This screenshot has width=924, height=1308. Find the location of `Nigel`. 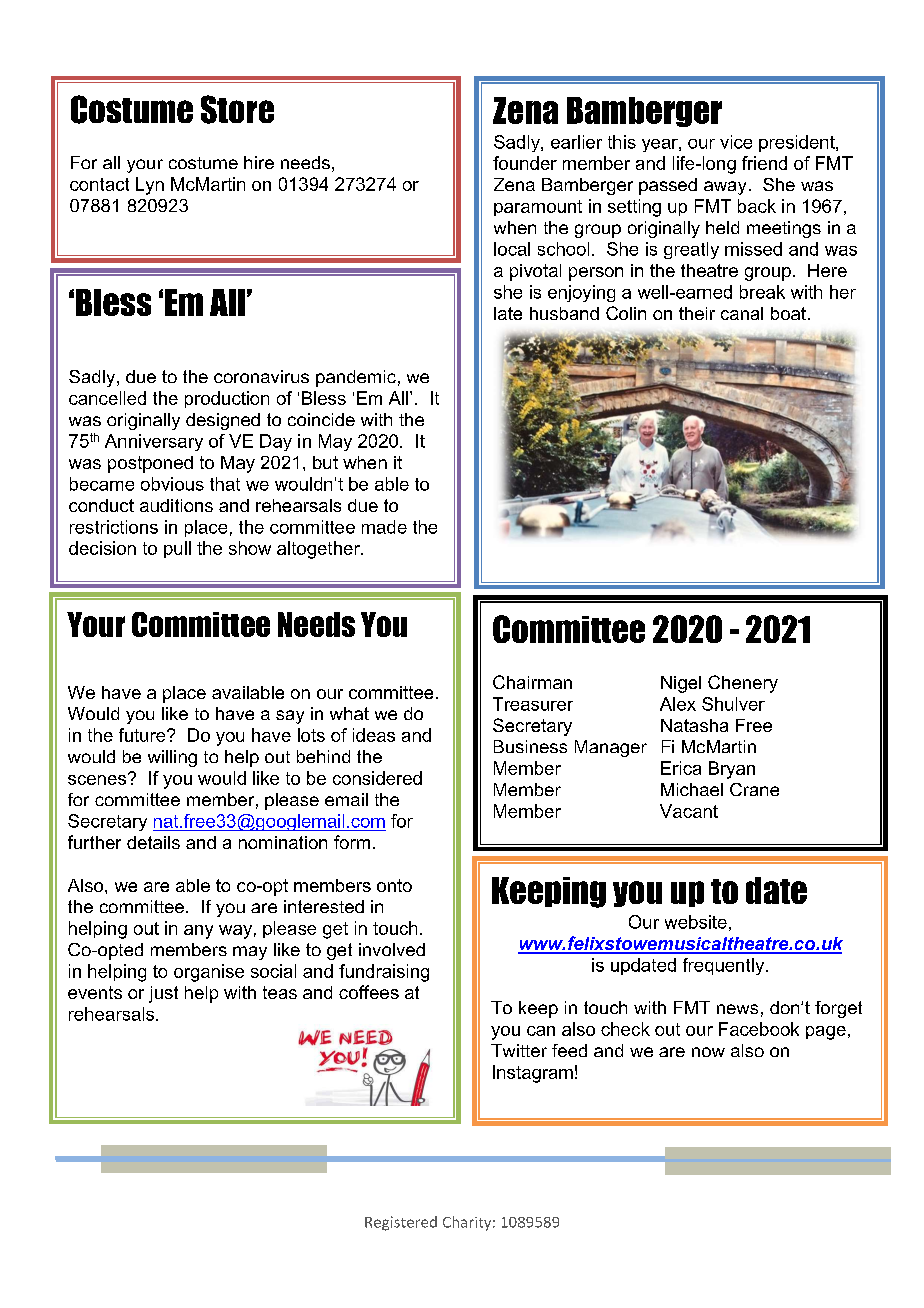

Nigel is located at coordinates (681, 684).
